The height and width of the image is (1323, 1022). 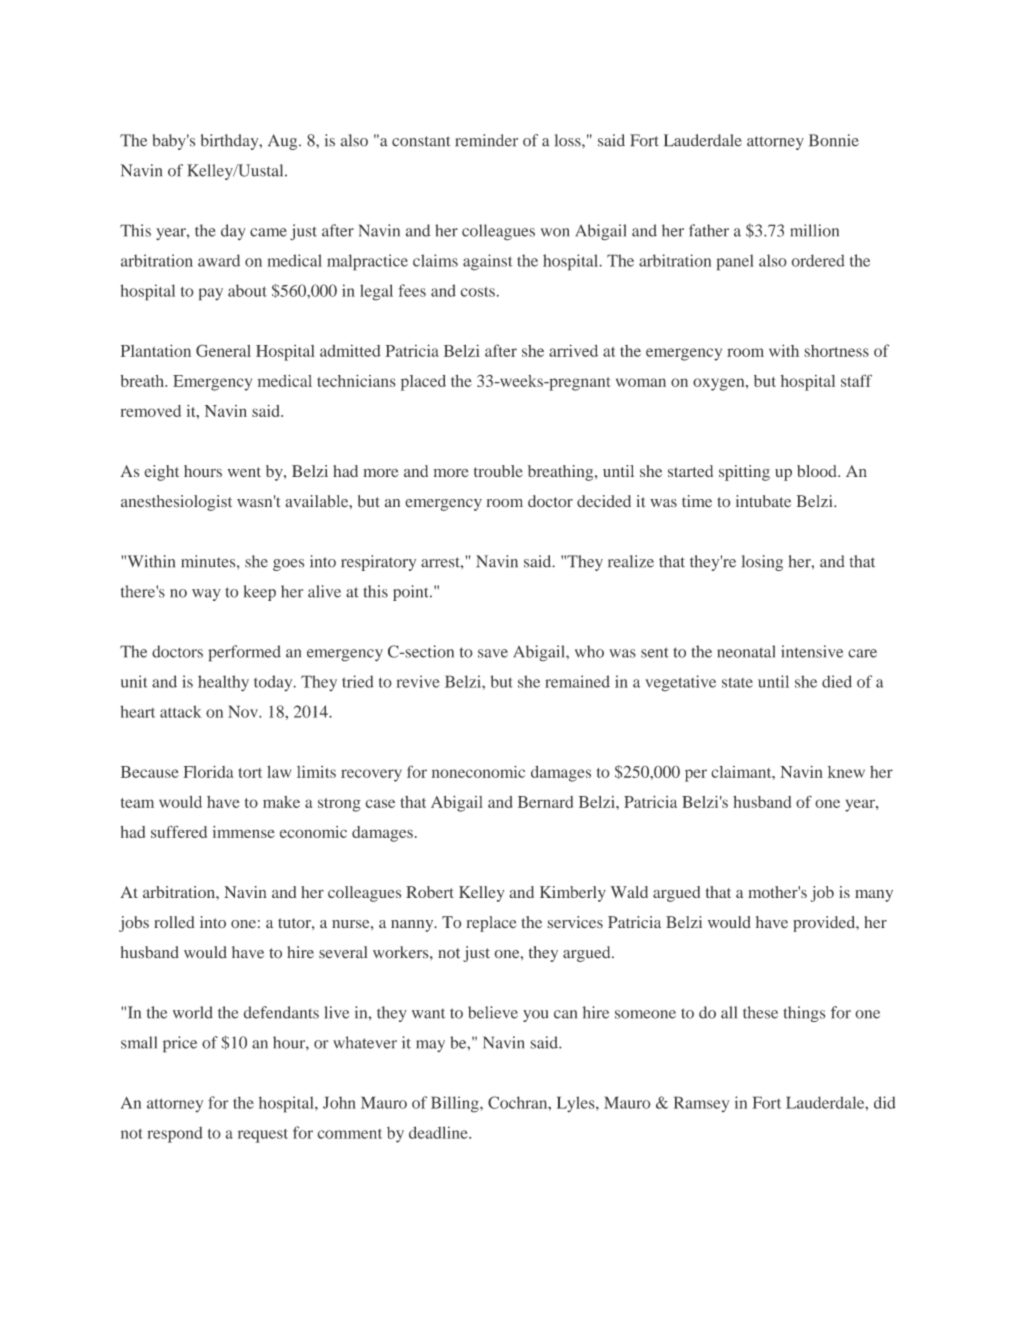 I want to click on request, so click(x=263, y=1136).
